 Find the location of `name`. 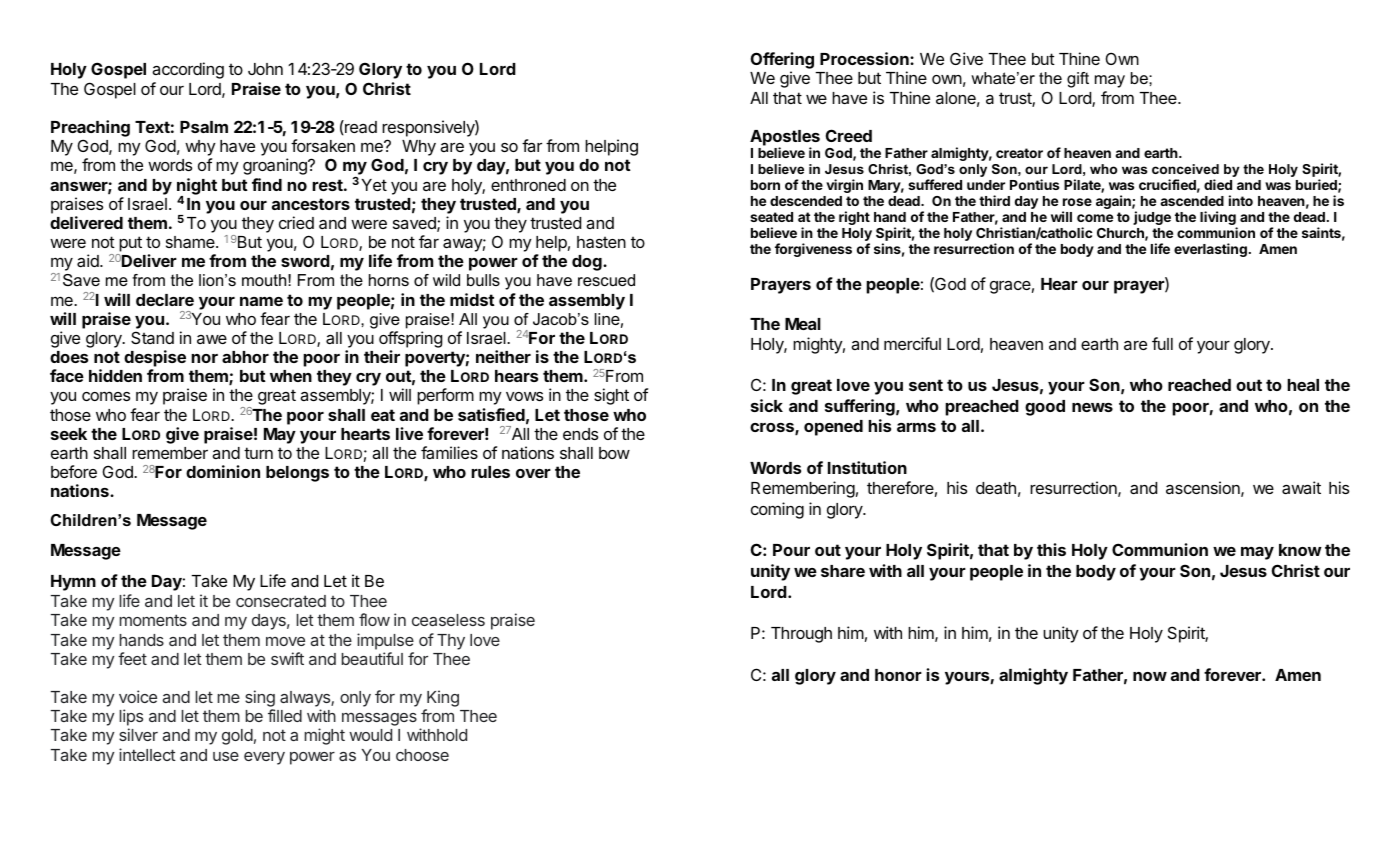

name is located at coordinates (261, 301).
